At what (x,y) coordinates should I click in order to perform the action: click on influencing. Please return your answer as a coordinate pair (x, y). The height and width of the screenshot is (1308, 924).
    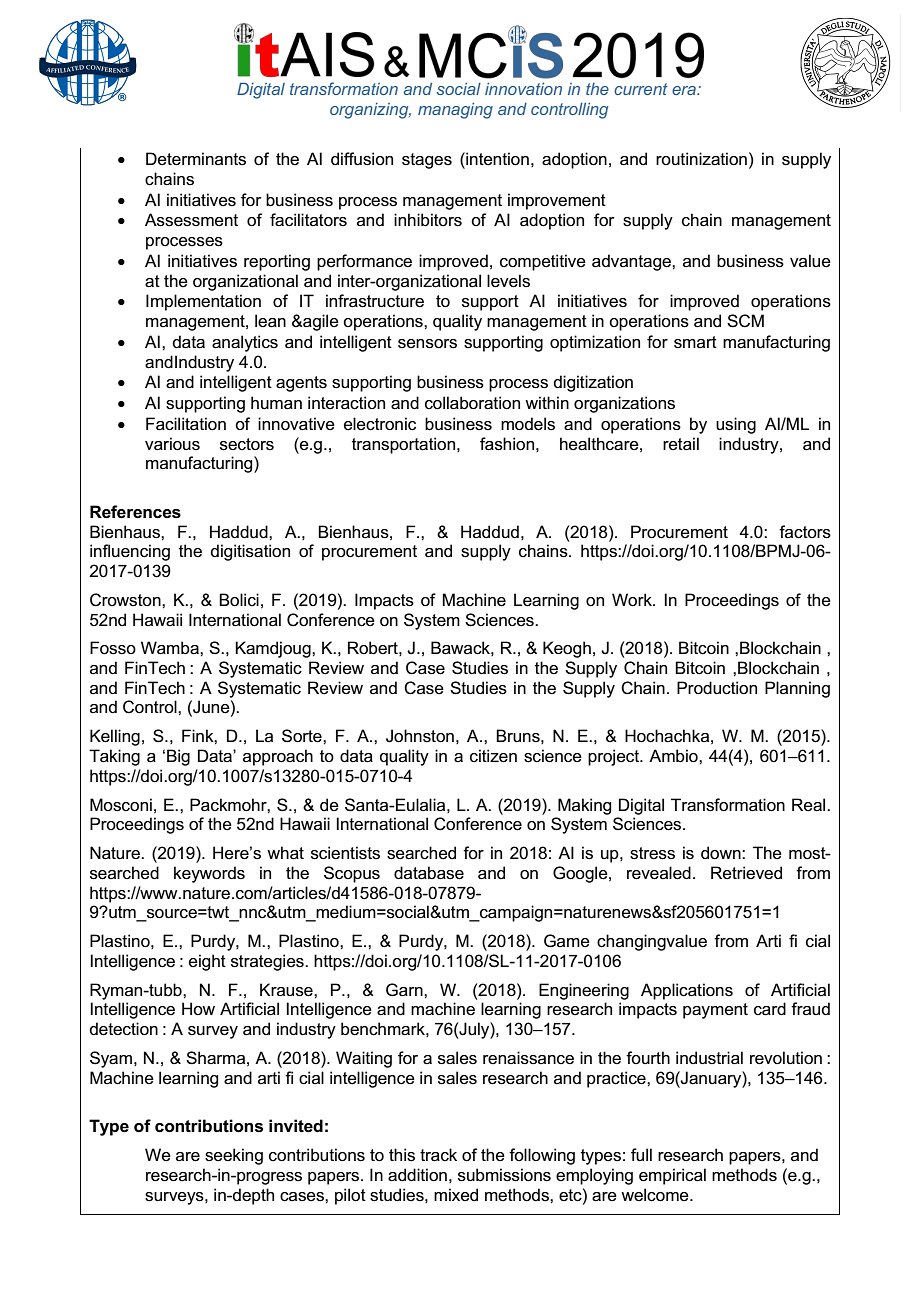
    Looking at the image, I should click on (130, 552).
